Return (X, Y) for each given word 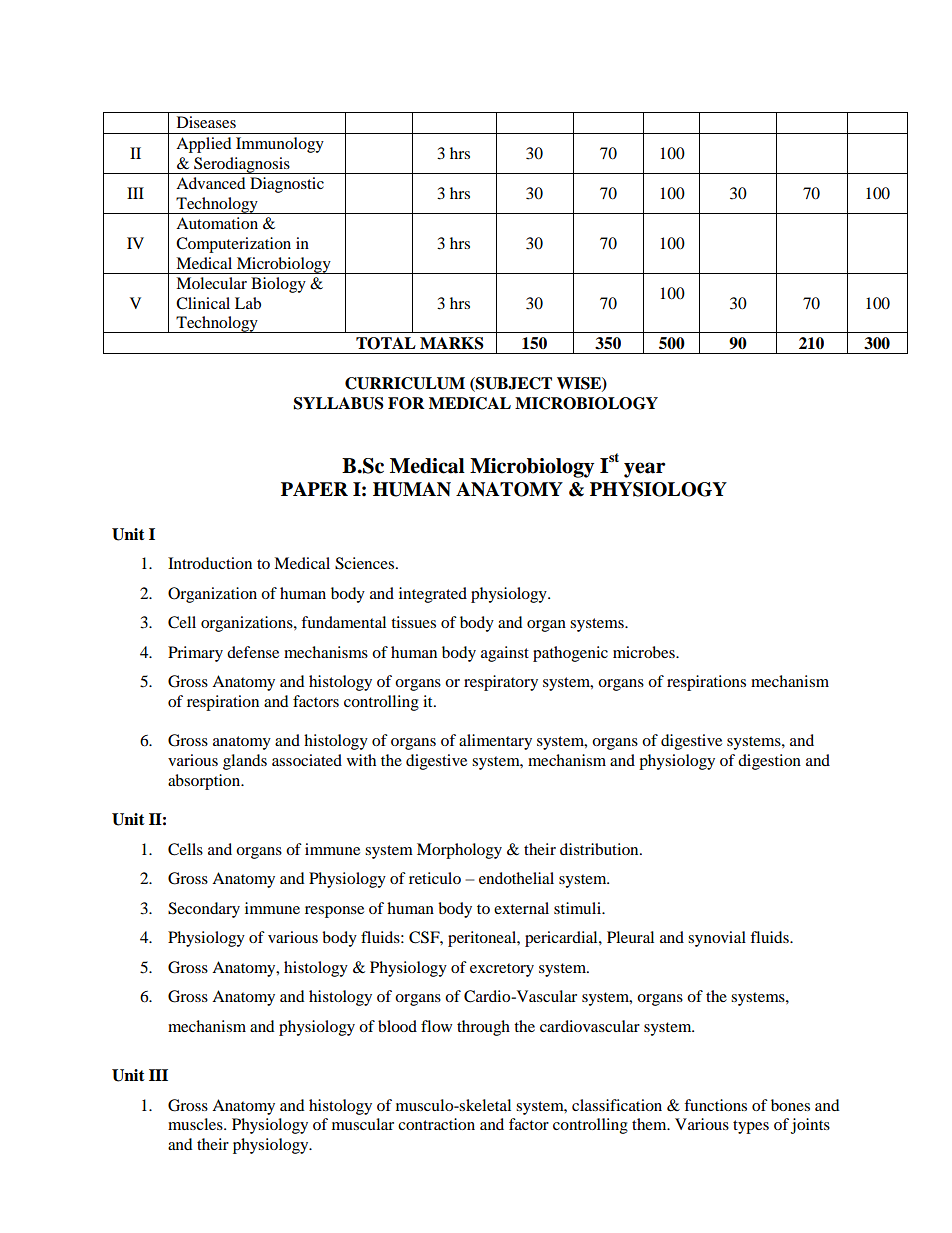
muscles (196, 1124)
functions (715, 1105)
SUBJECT (513, 384)
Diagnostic (287, 185)
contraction (436, 1124)
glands (245, 762)
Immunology (280, 145)
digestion (769, 762)
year (645, 470)
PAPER (314, 489)
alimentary (495, 742)
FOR (406, 403)
